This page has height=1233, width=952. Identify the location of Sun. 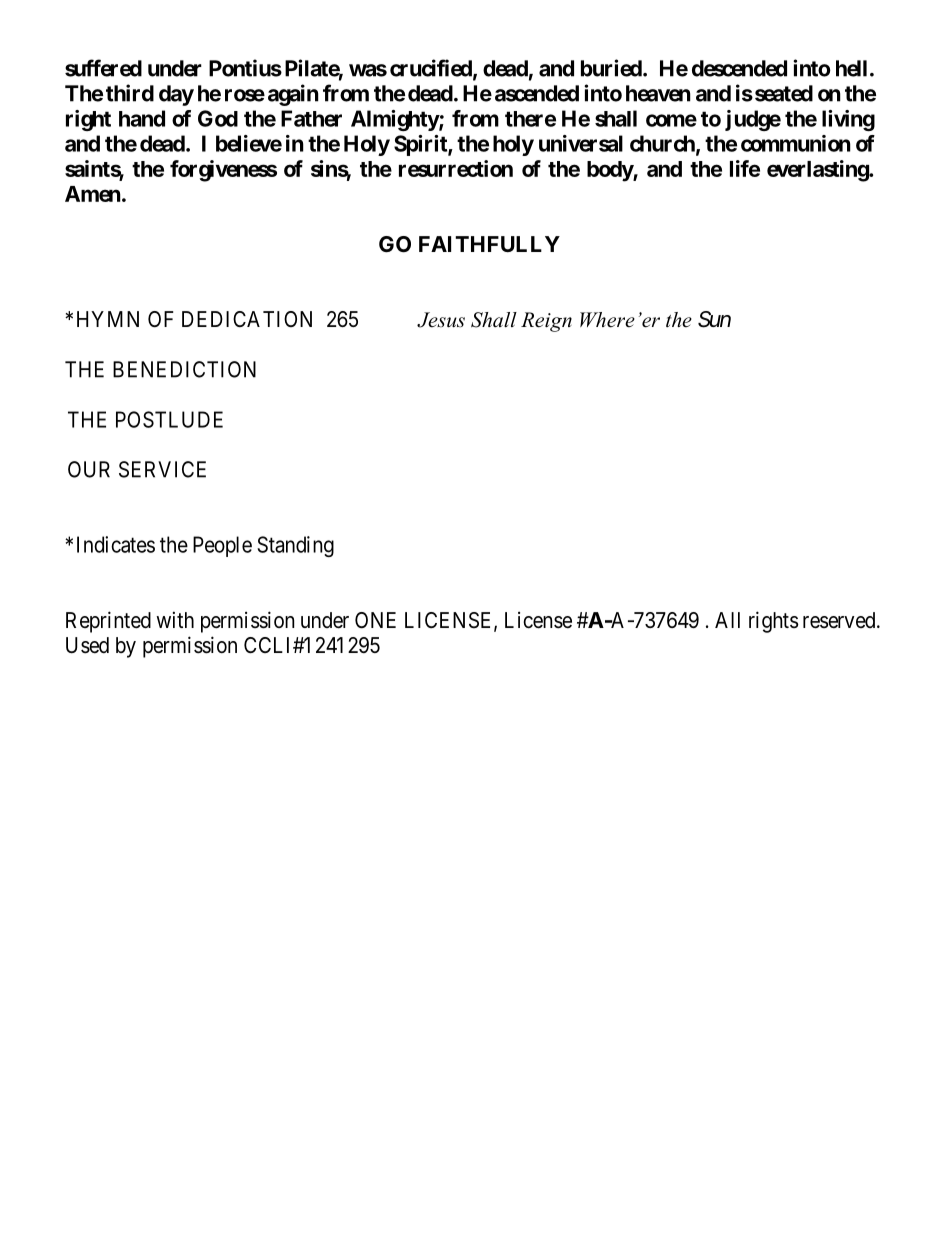
(714, 319).
